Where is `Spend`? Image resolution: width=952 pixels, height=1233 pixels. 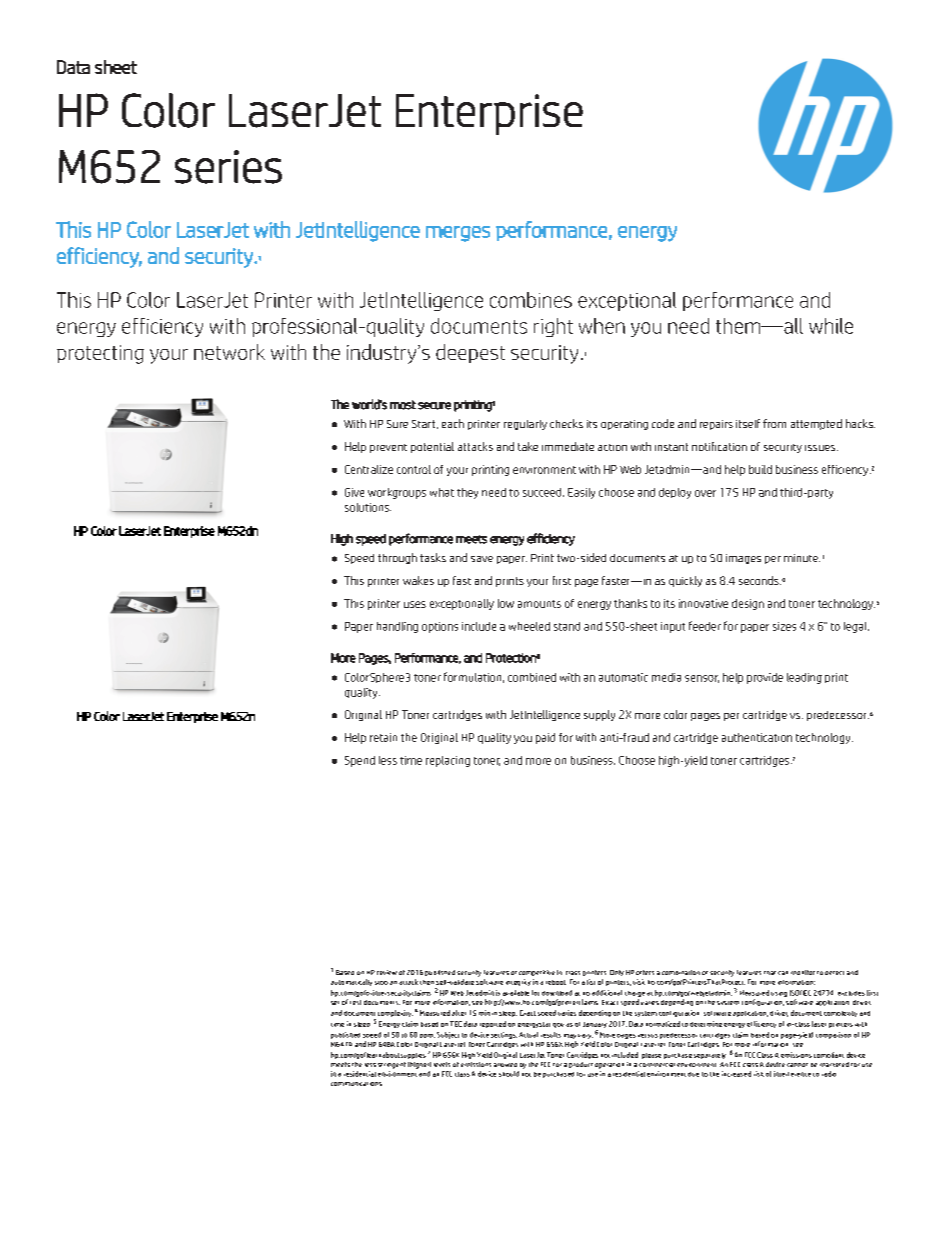 Spend is located at coordinates (360, 761).
